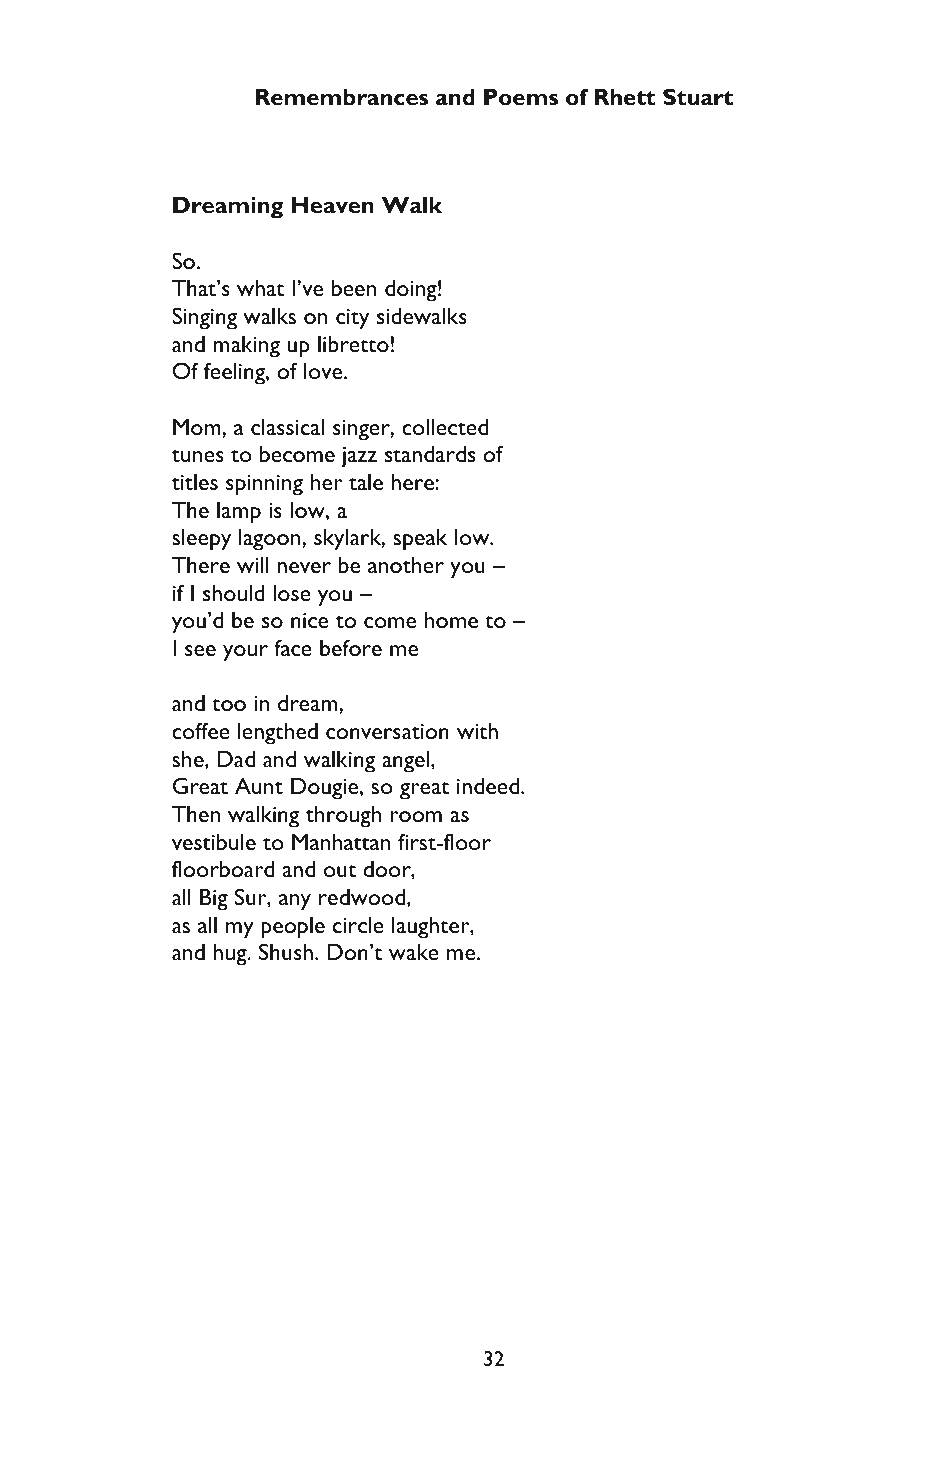 The height and width of the screenshot is (1460, 945). What do you see at coordinates (420, 539) in the screenshot?
I see `speak` at bounding box center [420, 539].
